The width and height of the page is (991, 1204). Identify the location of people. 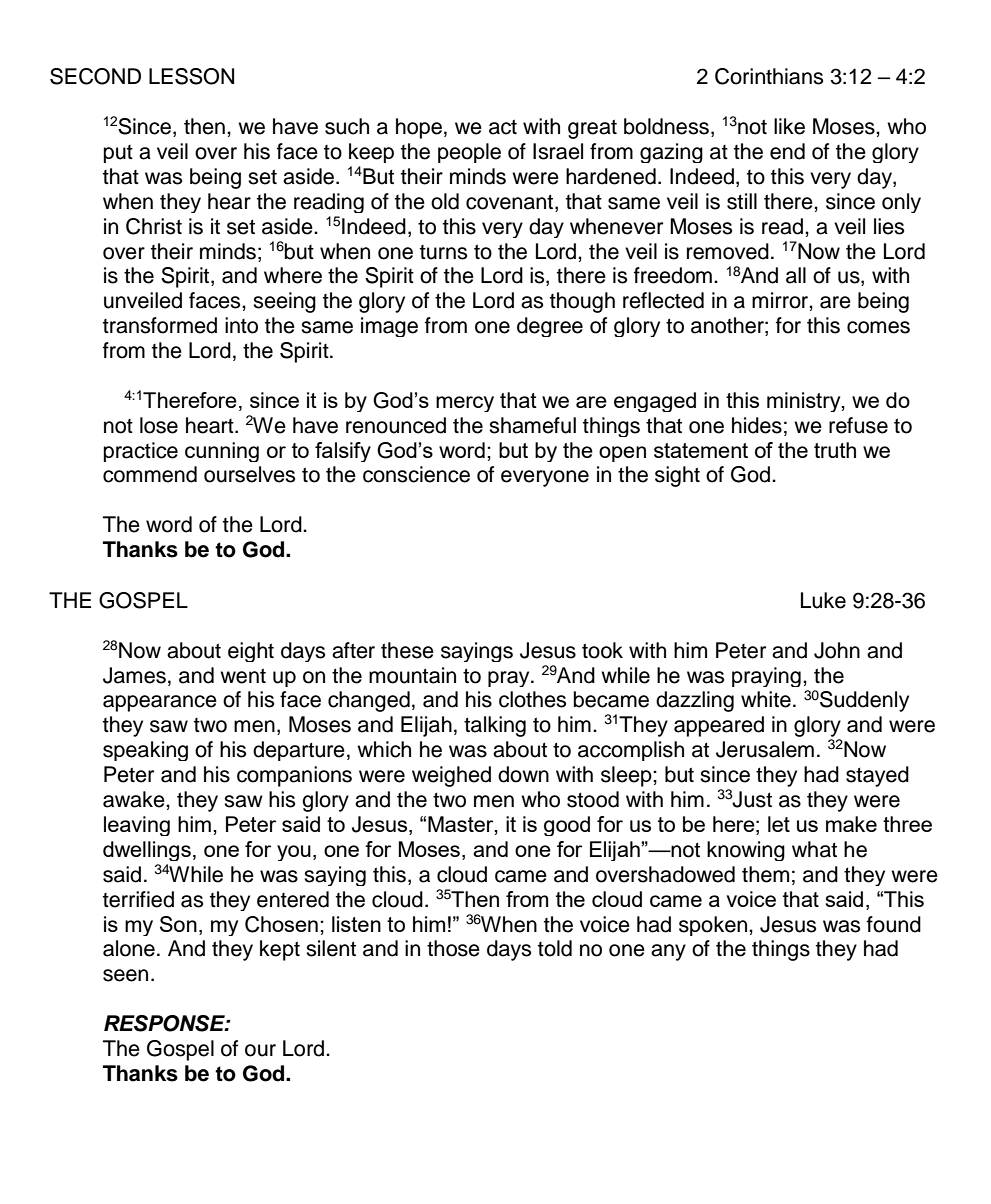
(469, 153).
